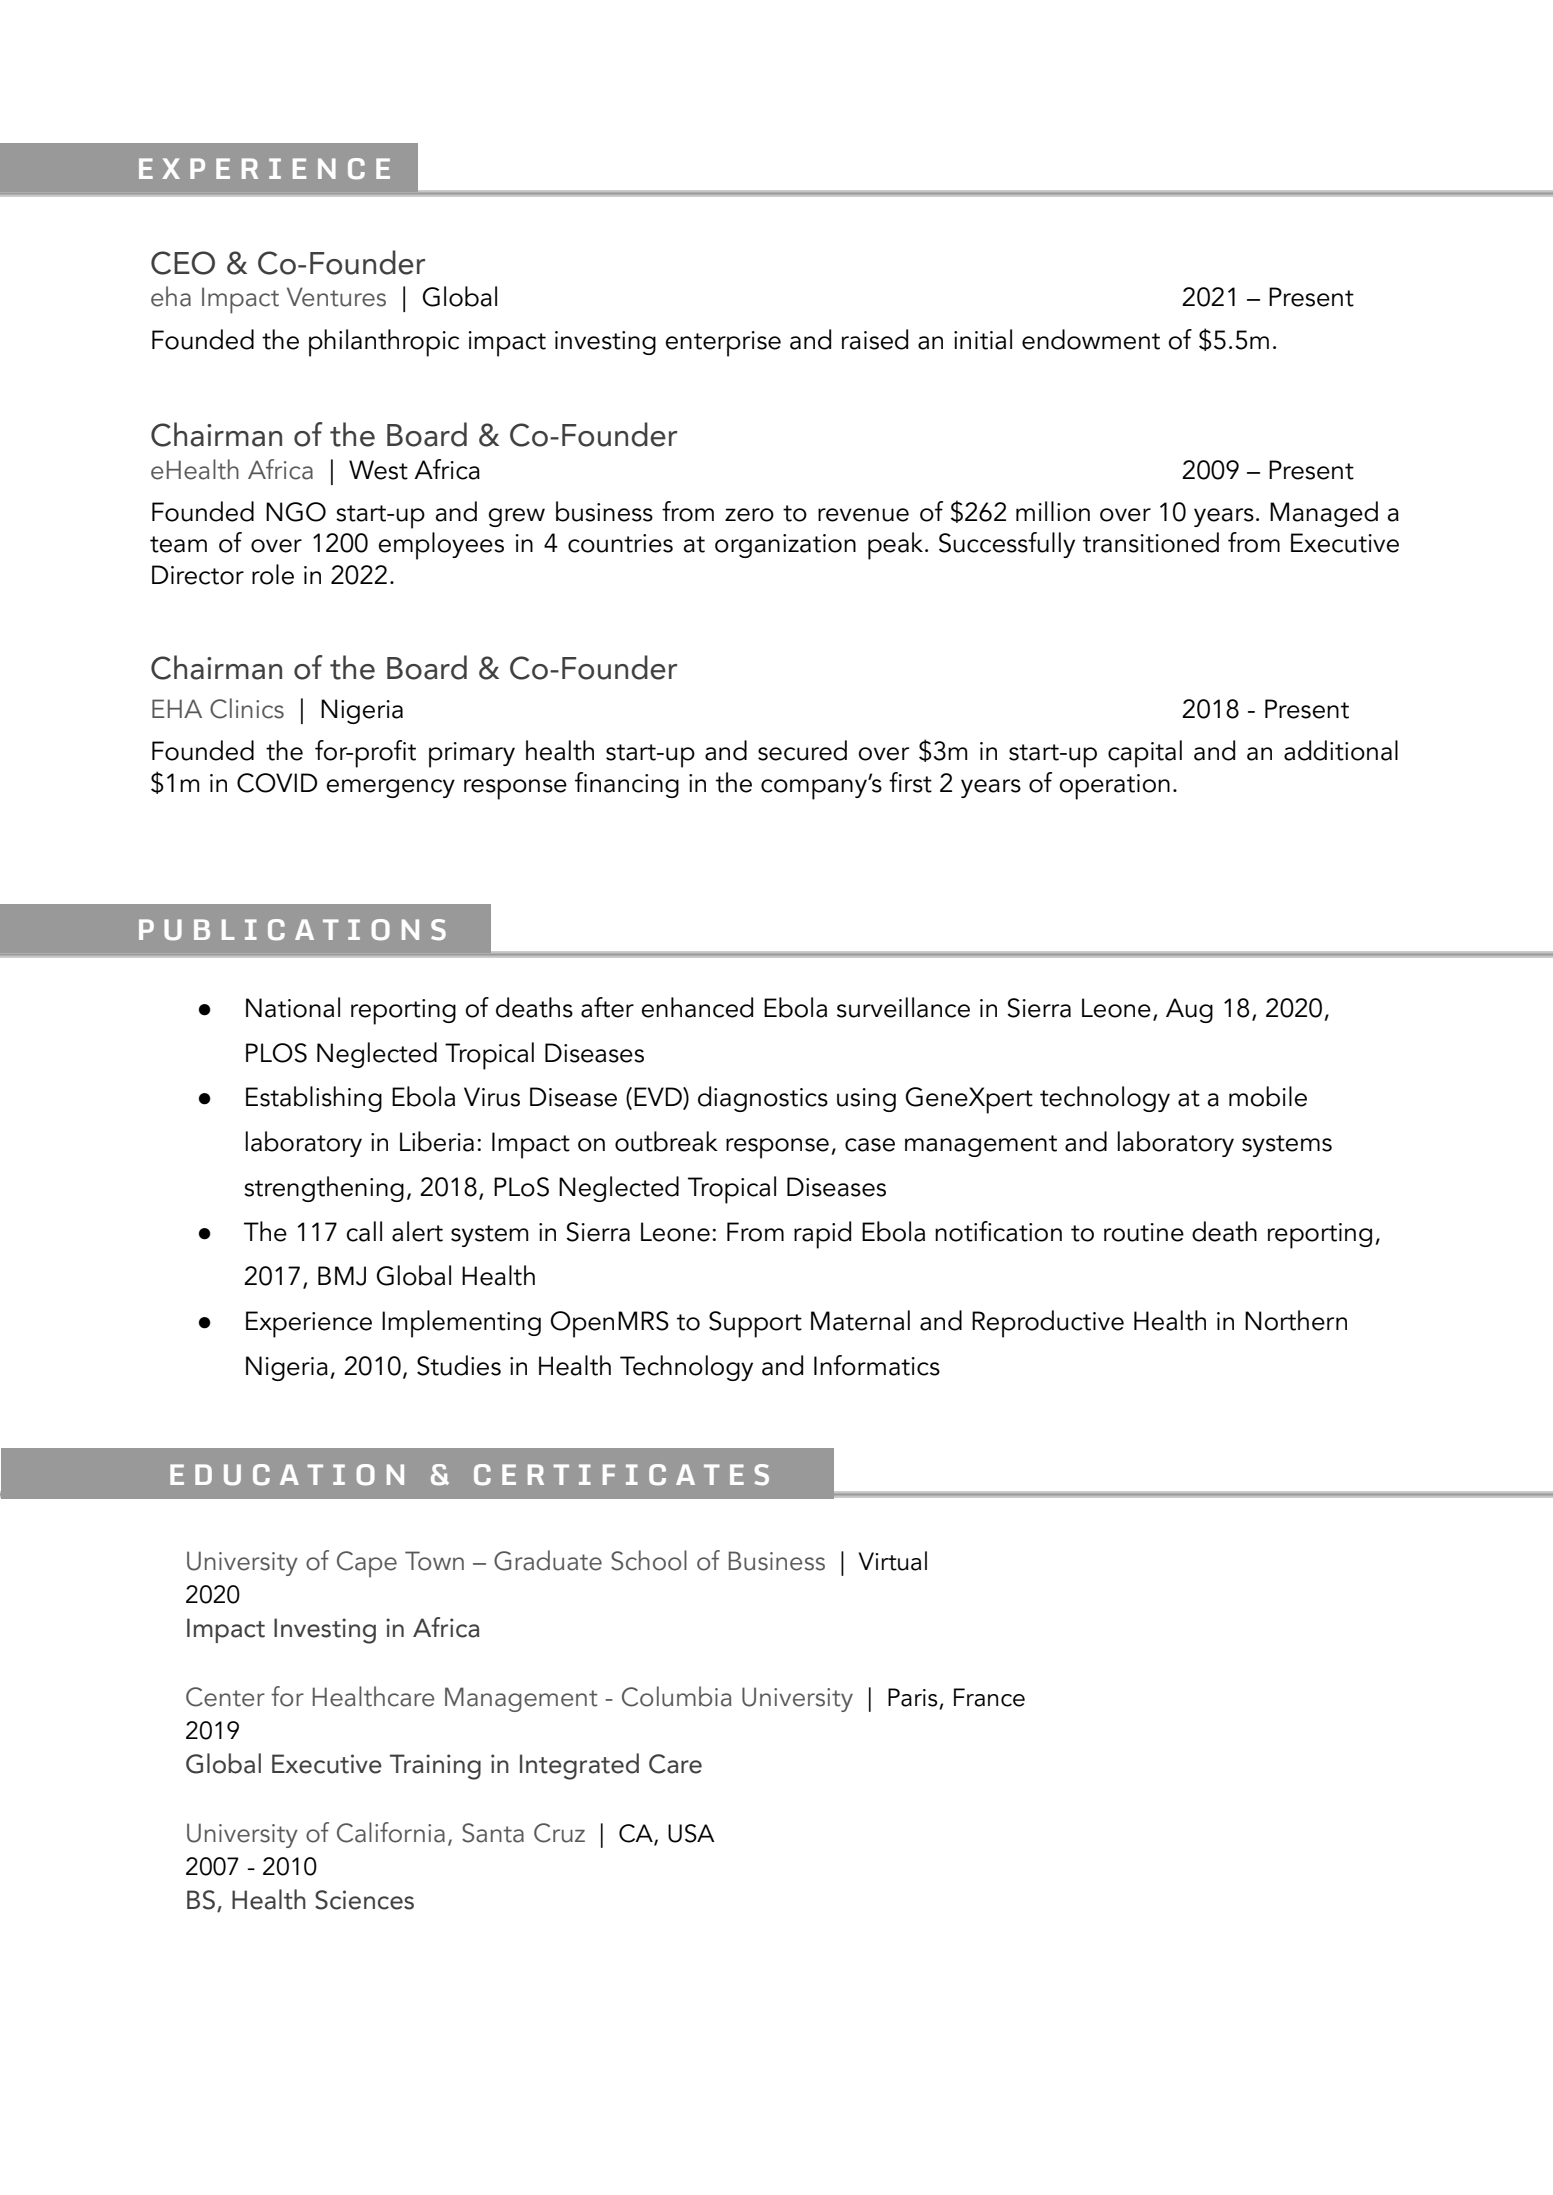 The width and height of the screenshot is (1553, 2195). What do you see at coordinates (723, 344) in the screenshot?
I see `enterprise` at bounding box center [723, 344].
